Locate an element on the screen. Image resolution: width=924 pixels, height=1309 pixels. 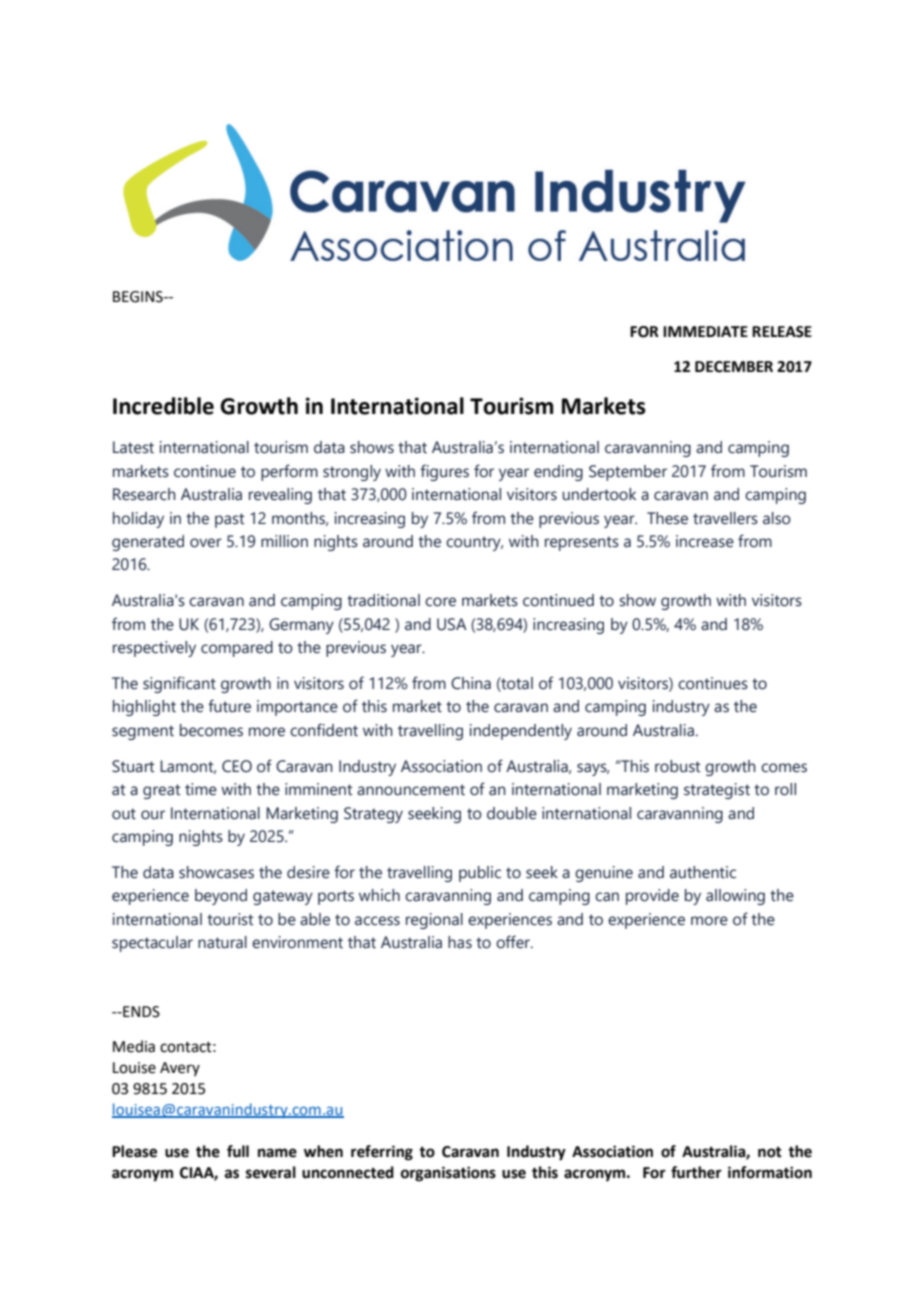
full is located at coordinates (238, 1151).
